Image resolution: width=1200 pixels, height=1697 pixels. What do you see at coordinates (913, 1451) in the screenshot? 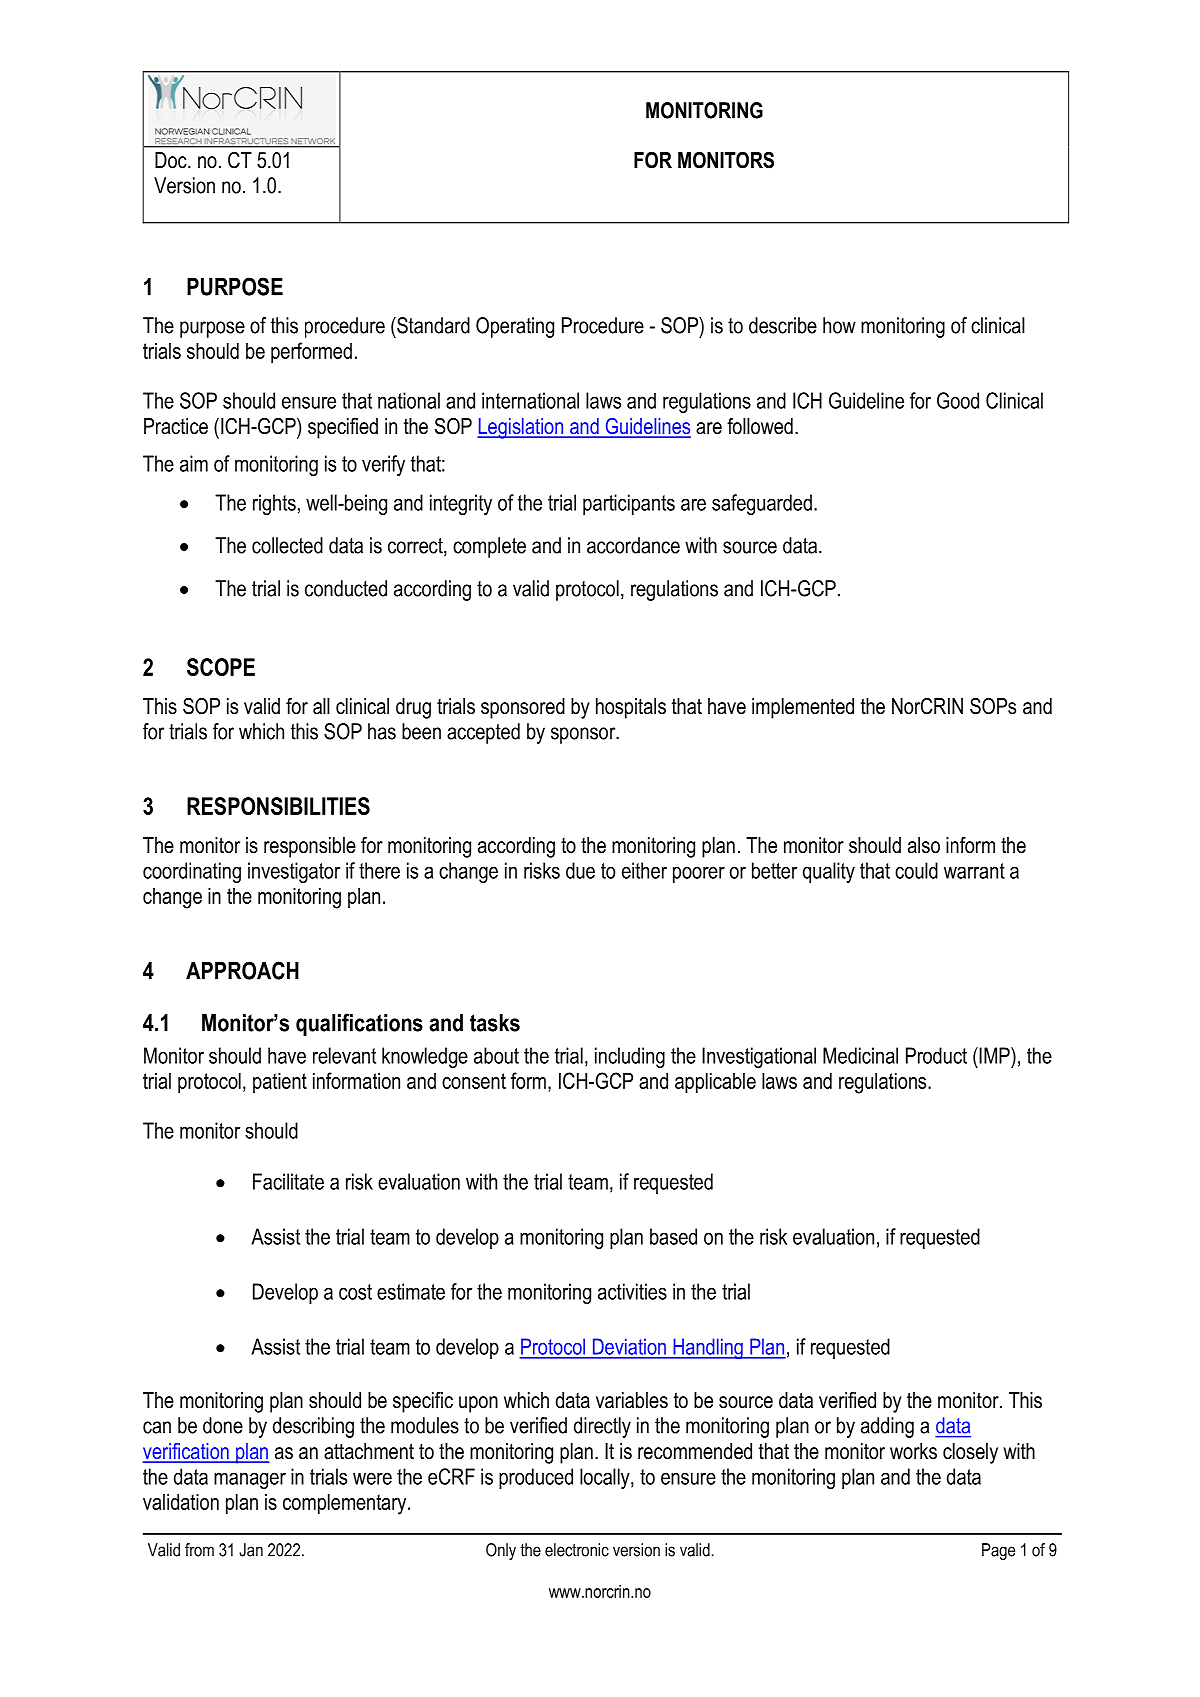
I see `works` at bounding box center [913, 1451].
